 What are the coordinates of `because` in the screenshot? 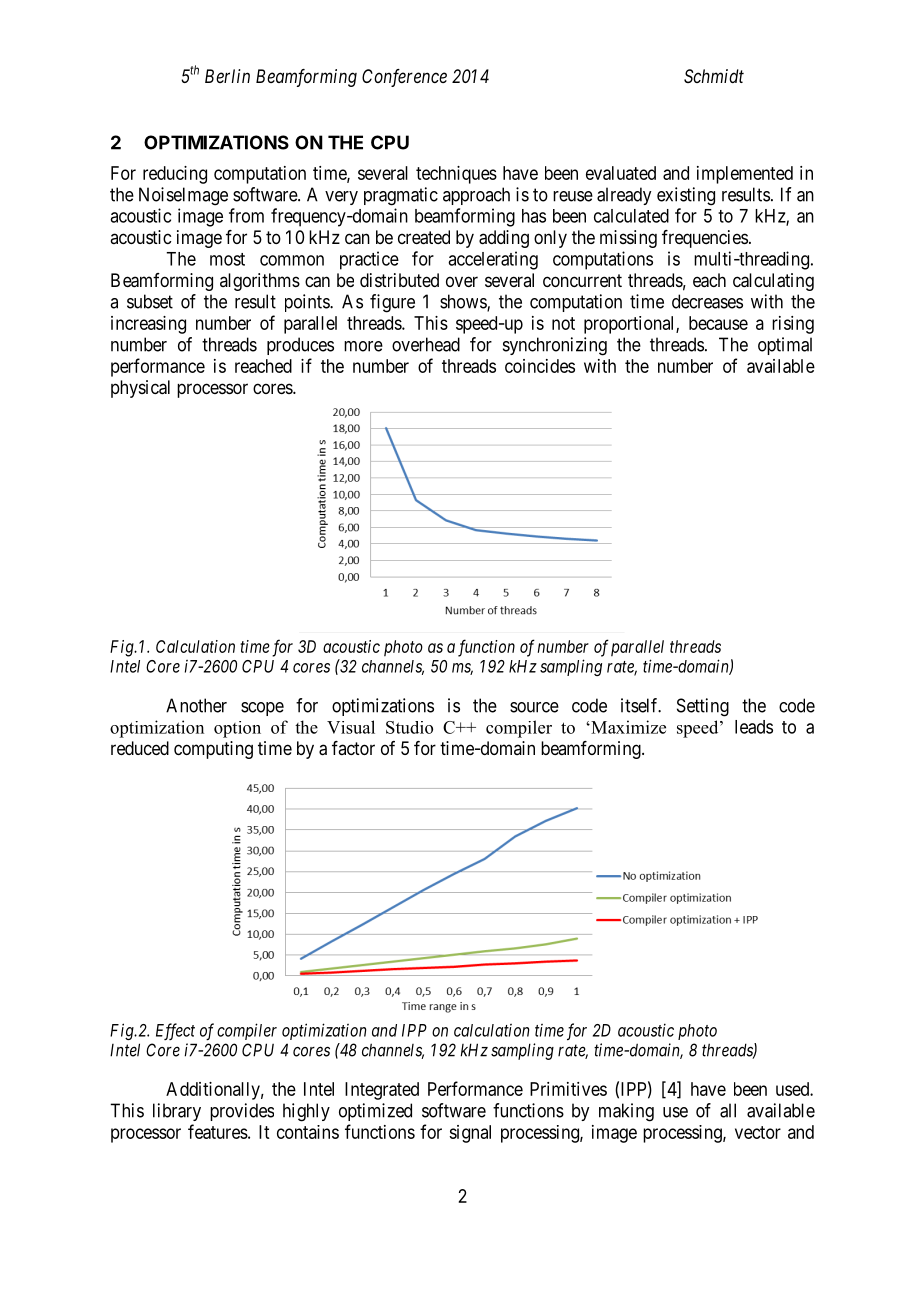 It's located at (718, 323).
